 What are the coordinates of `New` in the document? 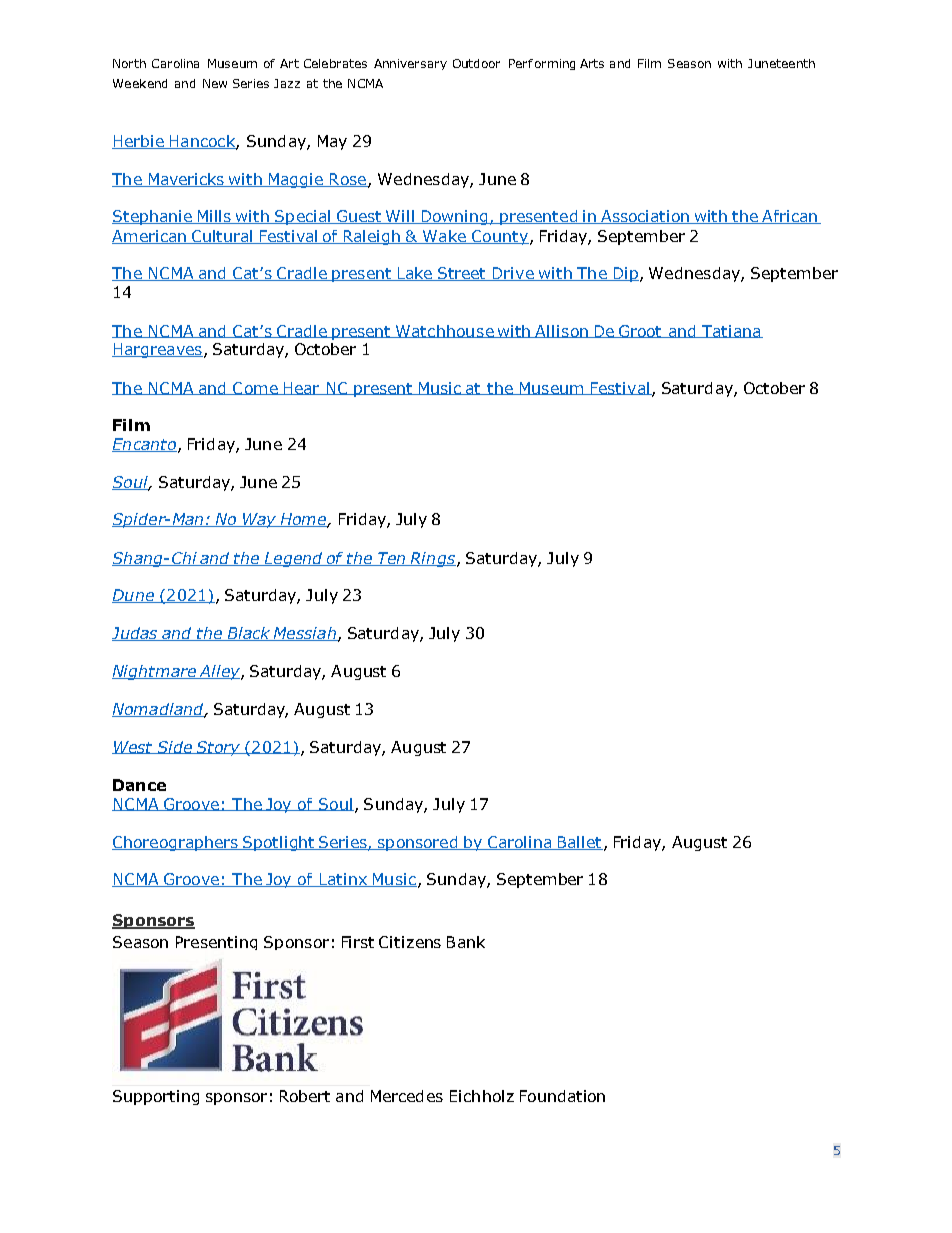 It's located at (215, 83).
